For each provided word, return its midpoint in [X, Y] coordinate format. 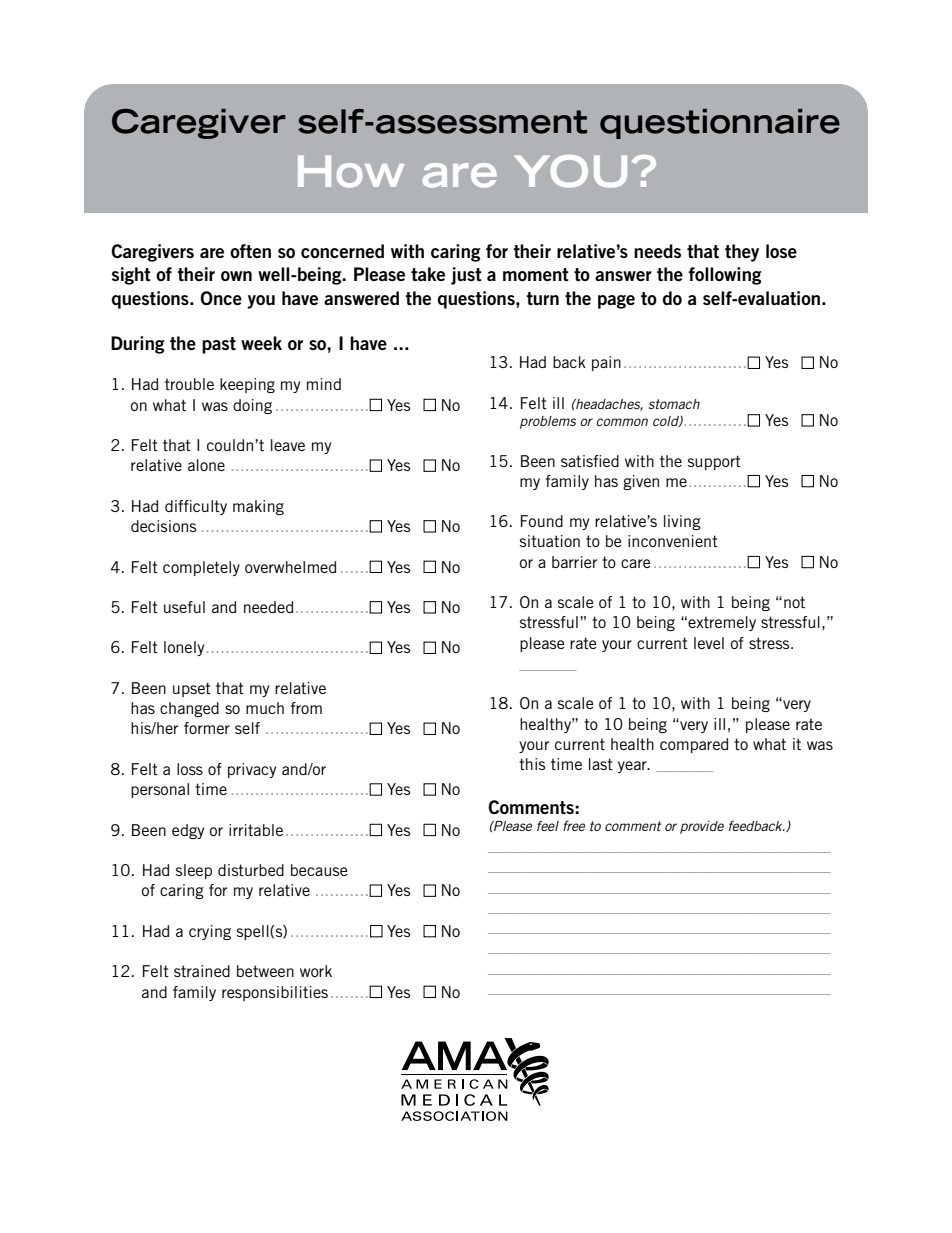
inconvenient [673, 541]
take [428, 274]
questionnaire [720, 124]
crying [210, 932]
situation [550, 541]
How [351, 171]
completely [201, 568]
